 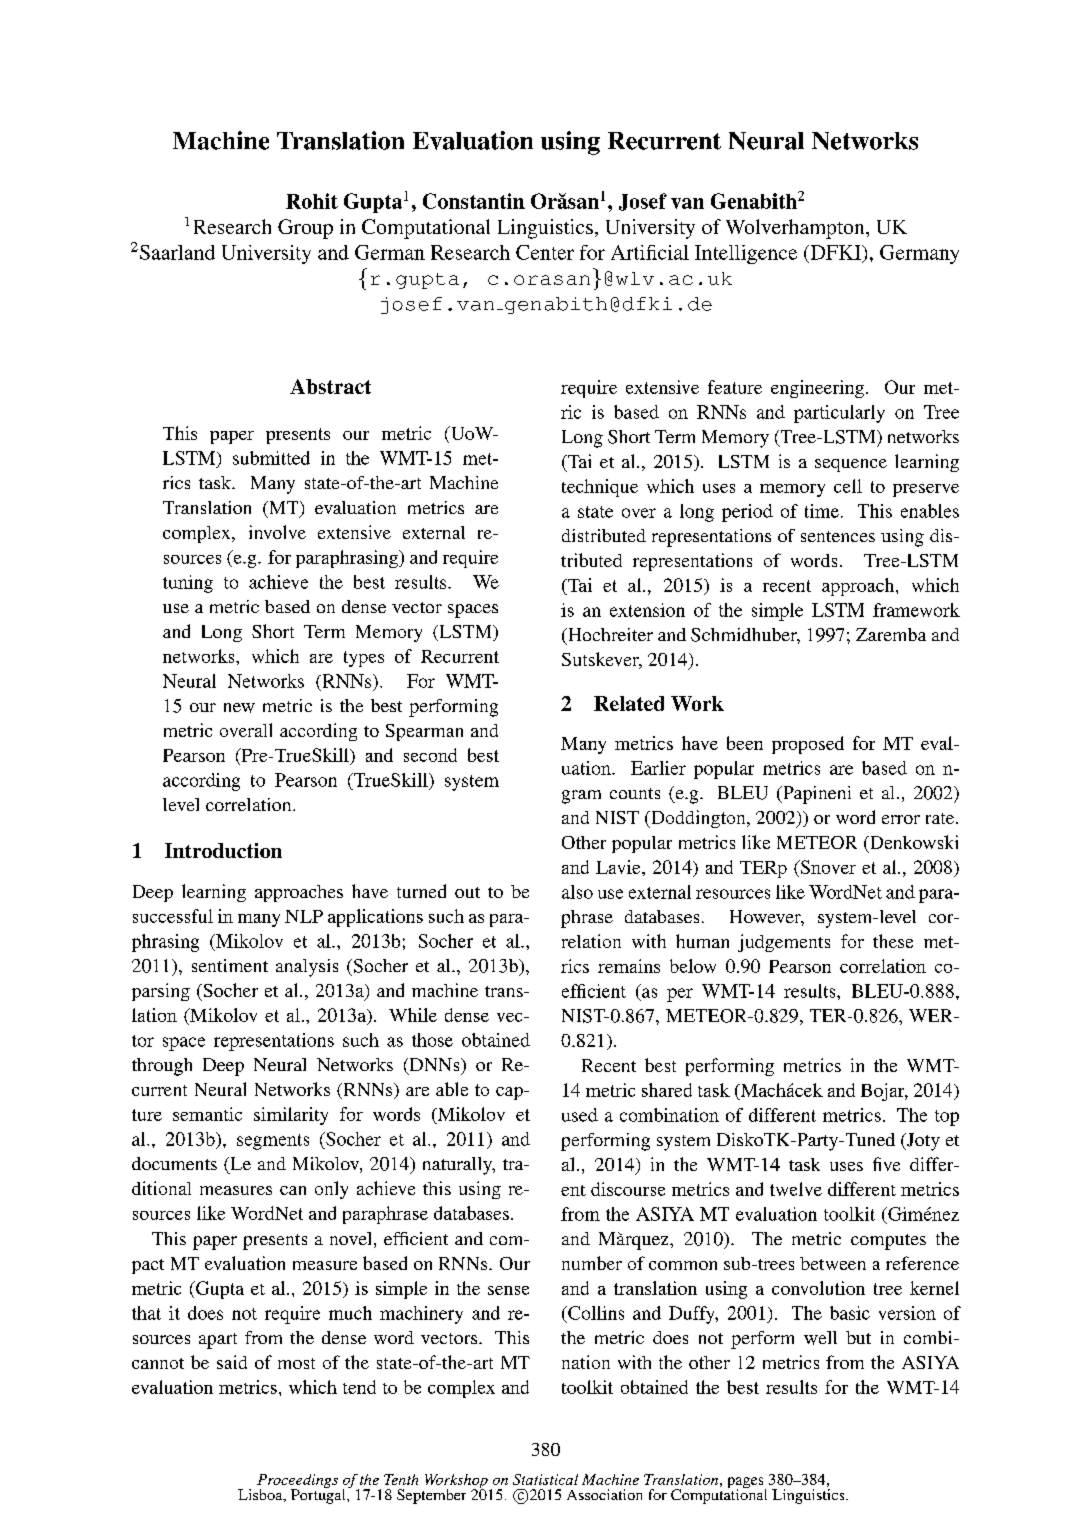 What do you see at coordinates (629, 703) in the screenshot?
I see `Related` at bounding box center [629, 703].
